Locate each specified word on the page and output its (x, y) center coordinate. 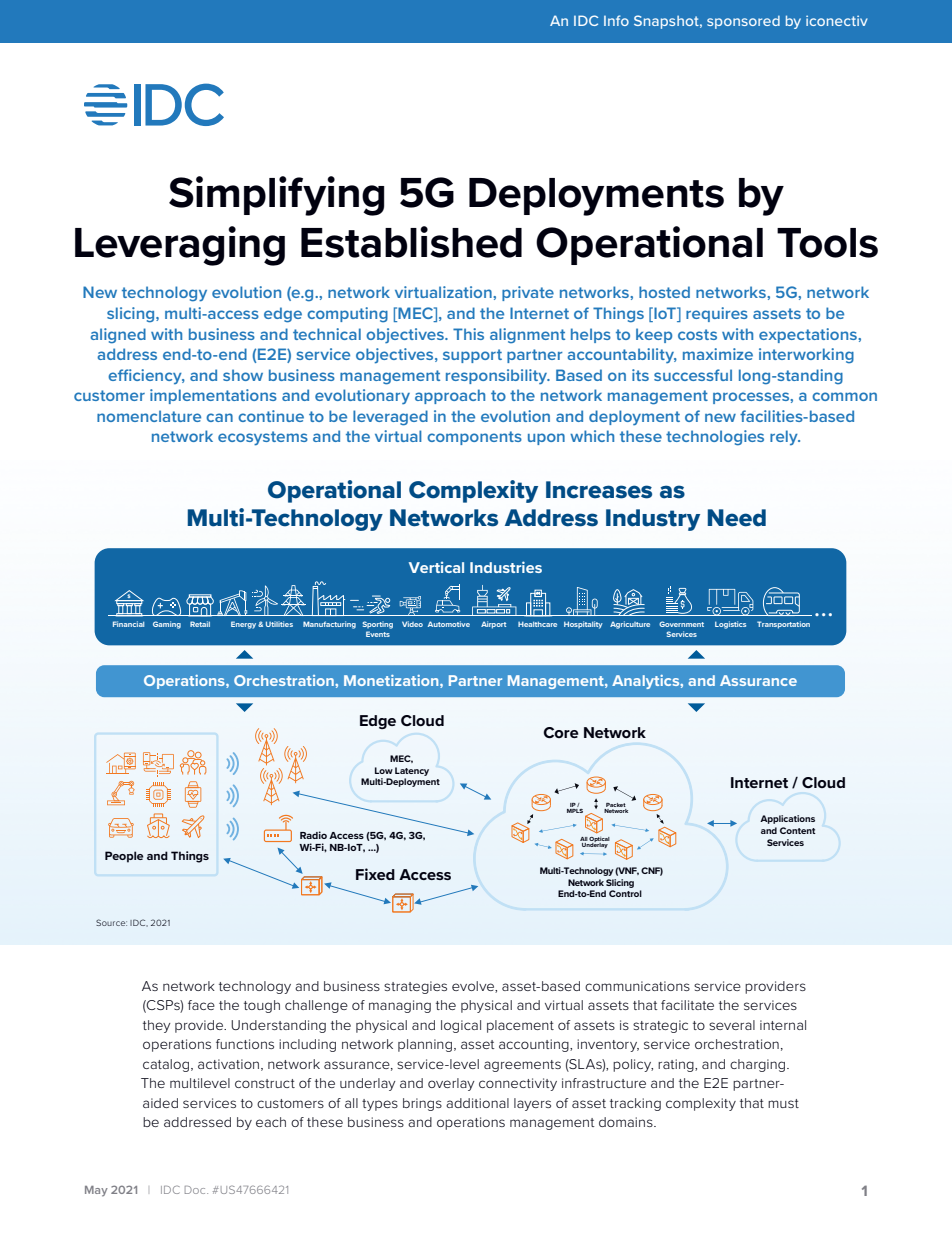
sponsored (743, 22)
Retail (200, 624)
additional (477, 1103)
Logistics (730, 625)
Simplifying (276, 196)
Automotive (449, 624)
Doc (196, 1190)
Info (616, 20)
